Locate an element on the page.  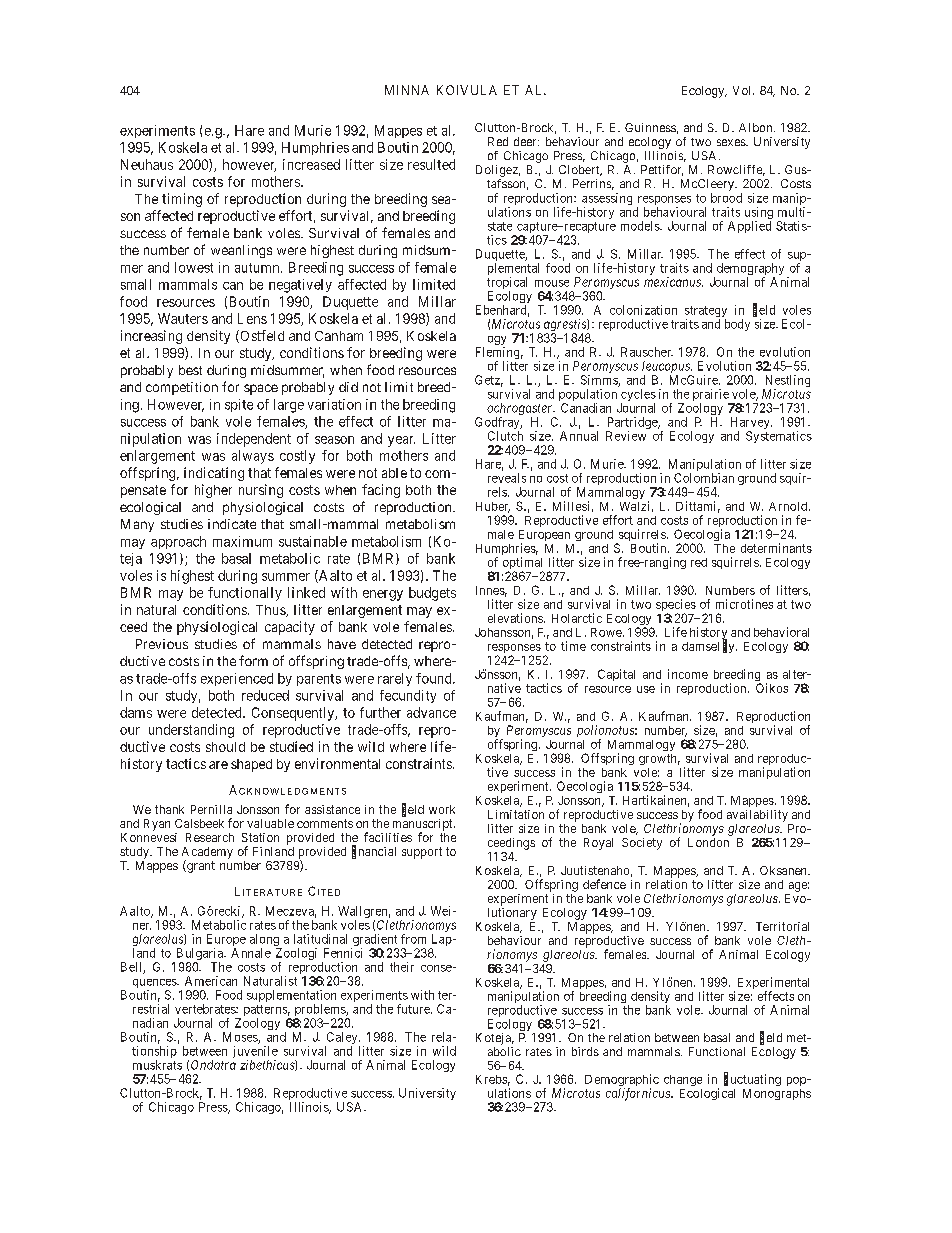
Clutch is located at coordinates (505, 436).
